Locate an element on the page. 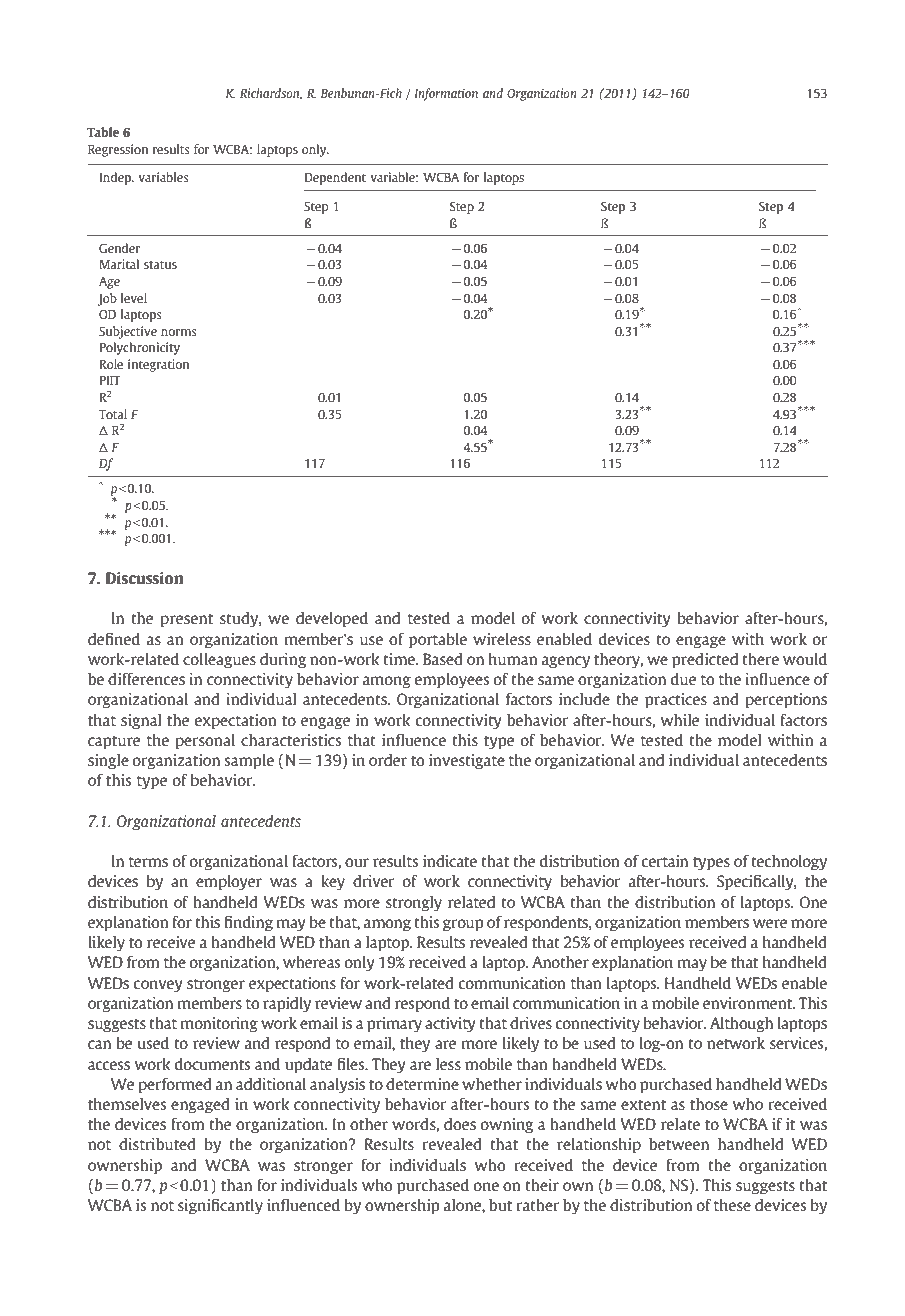  predicted is located at coordinates (705, 661).
